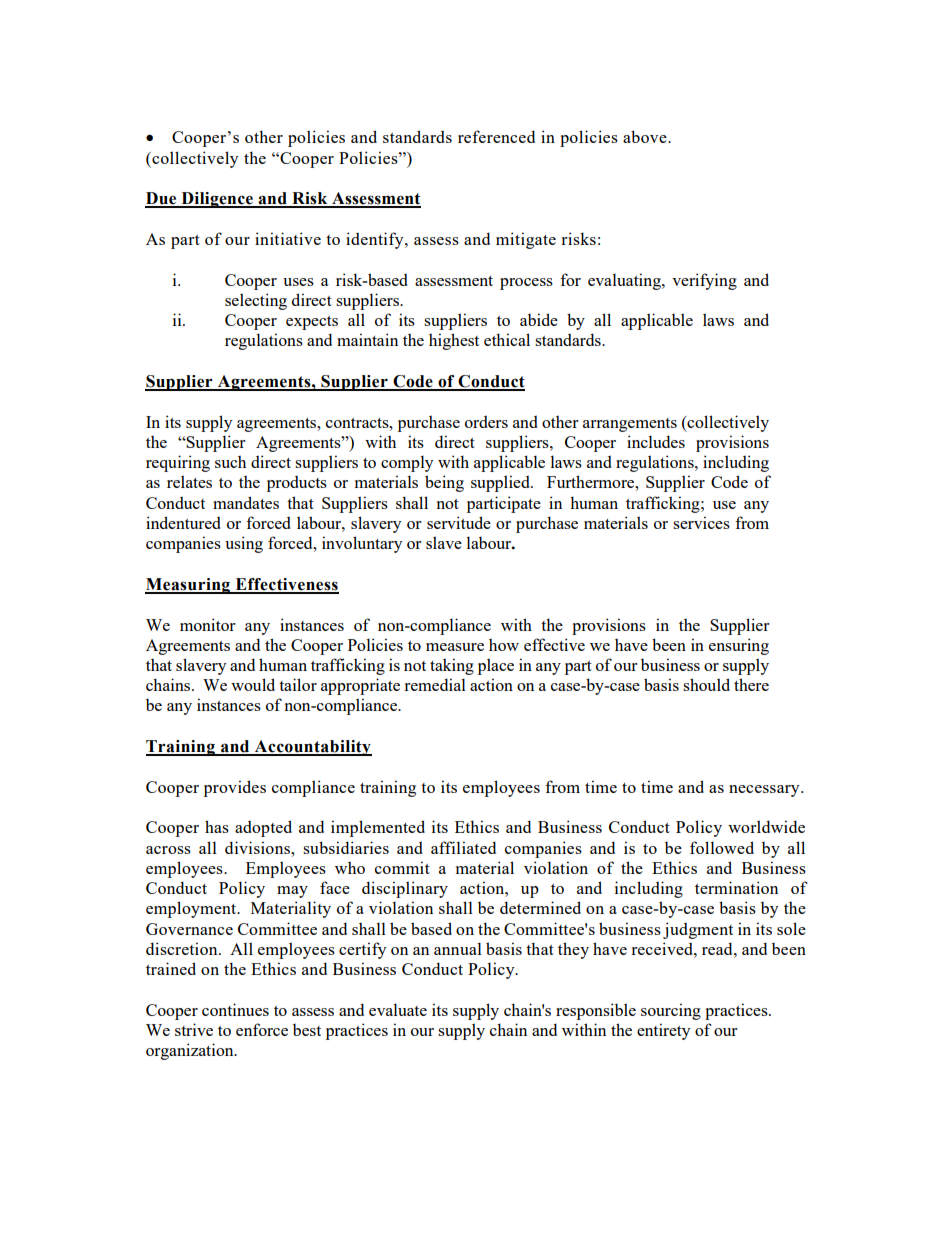  What do you see at coordinates (646, 136) in the screenshot?
I see `above` at bounding box center [646, 136].
